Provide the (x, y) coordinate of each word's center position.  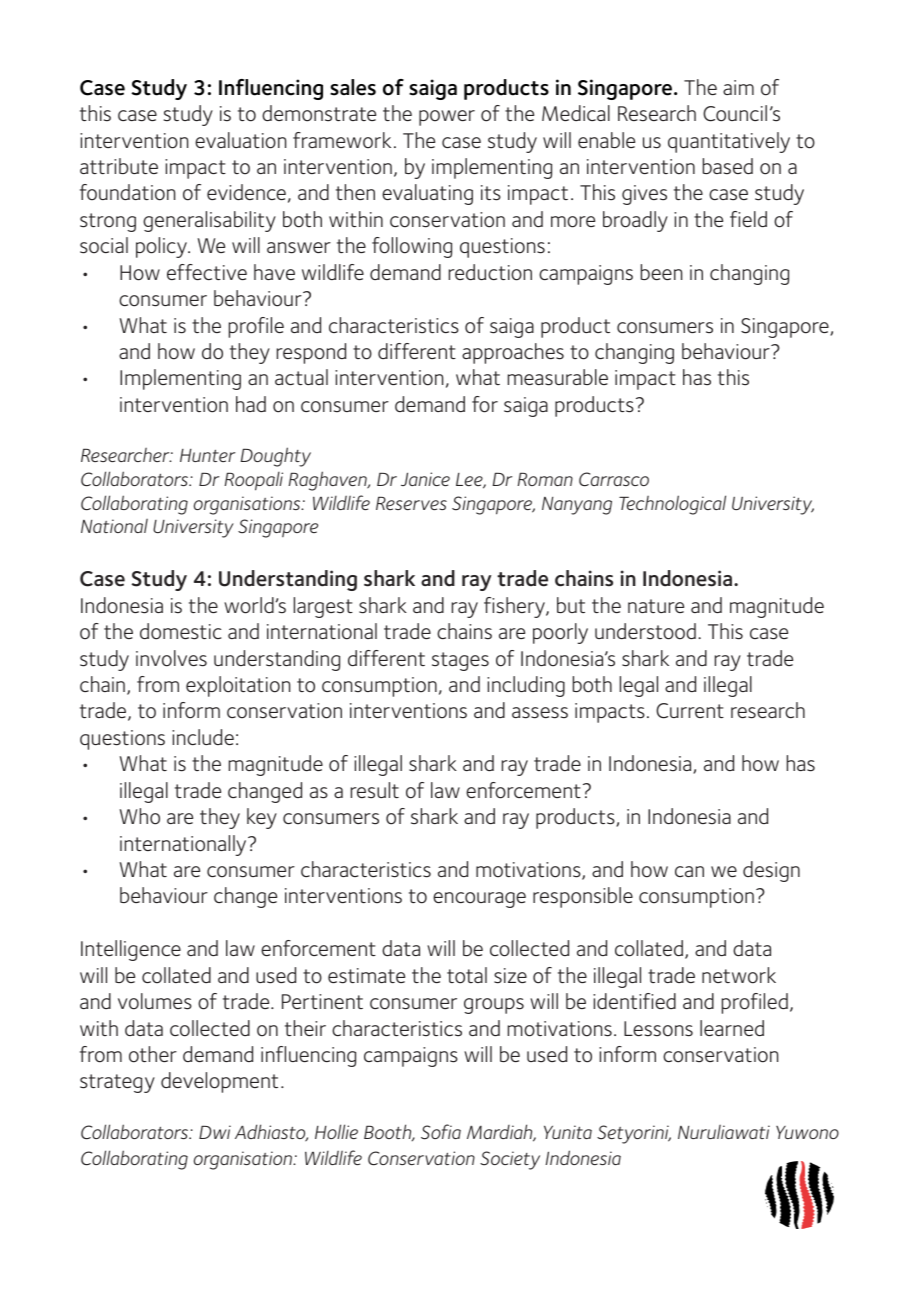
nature (656, 606)
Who (140, 816)
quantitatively (729, 142)
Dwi (215, 1132)
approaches (513, 353)
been (661, 272)
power (447, 118)
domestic (180, 631)
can (689, 871)
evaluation (240, 140)
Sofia (441, 1132)
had (251, 404)
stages (460, 661)
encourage (479, 900)
